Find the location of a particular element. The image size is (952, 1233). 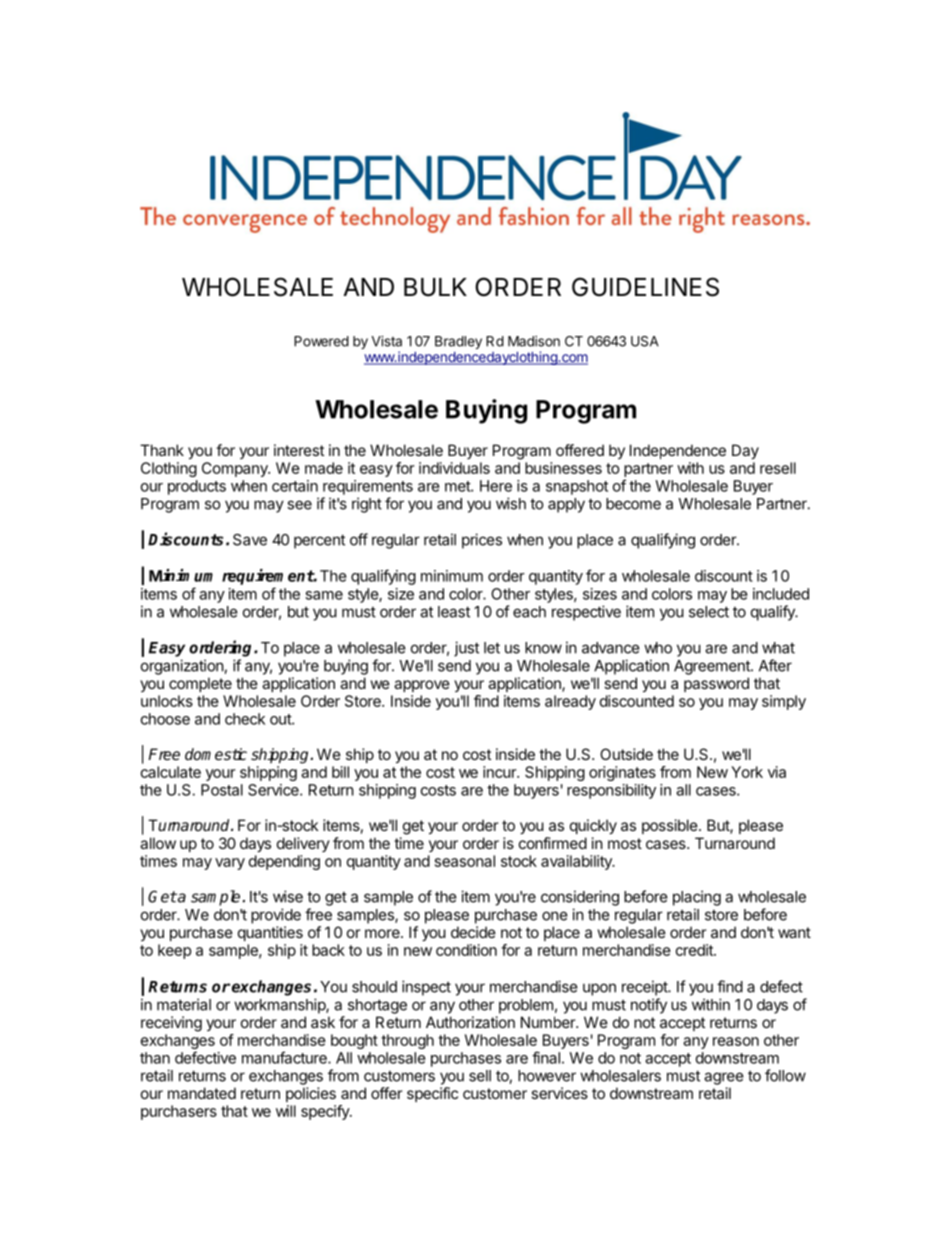

products is located at coordinates (197, 487).
